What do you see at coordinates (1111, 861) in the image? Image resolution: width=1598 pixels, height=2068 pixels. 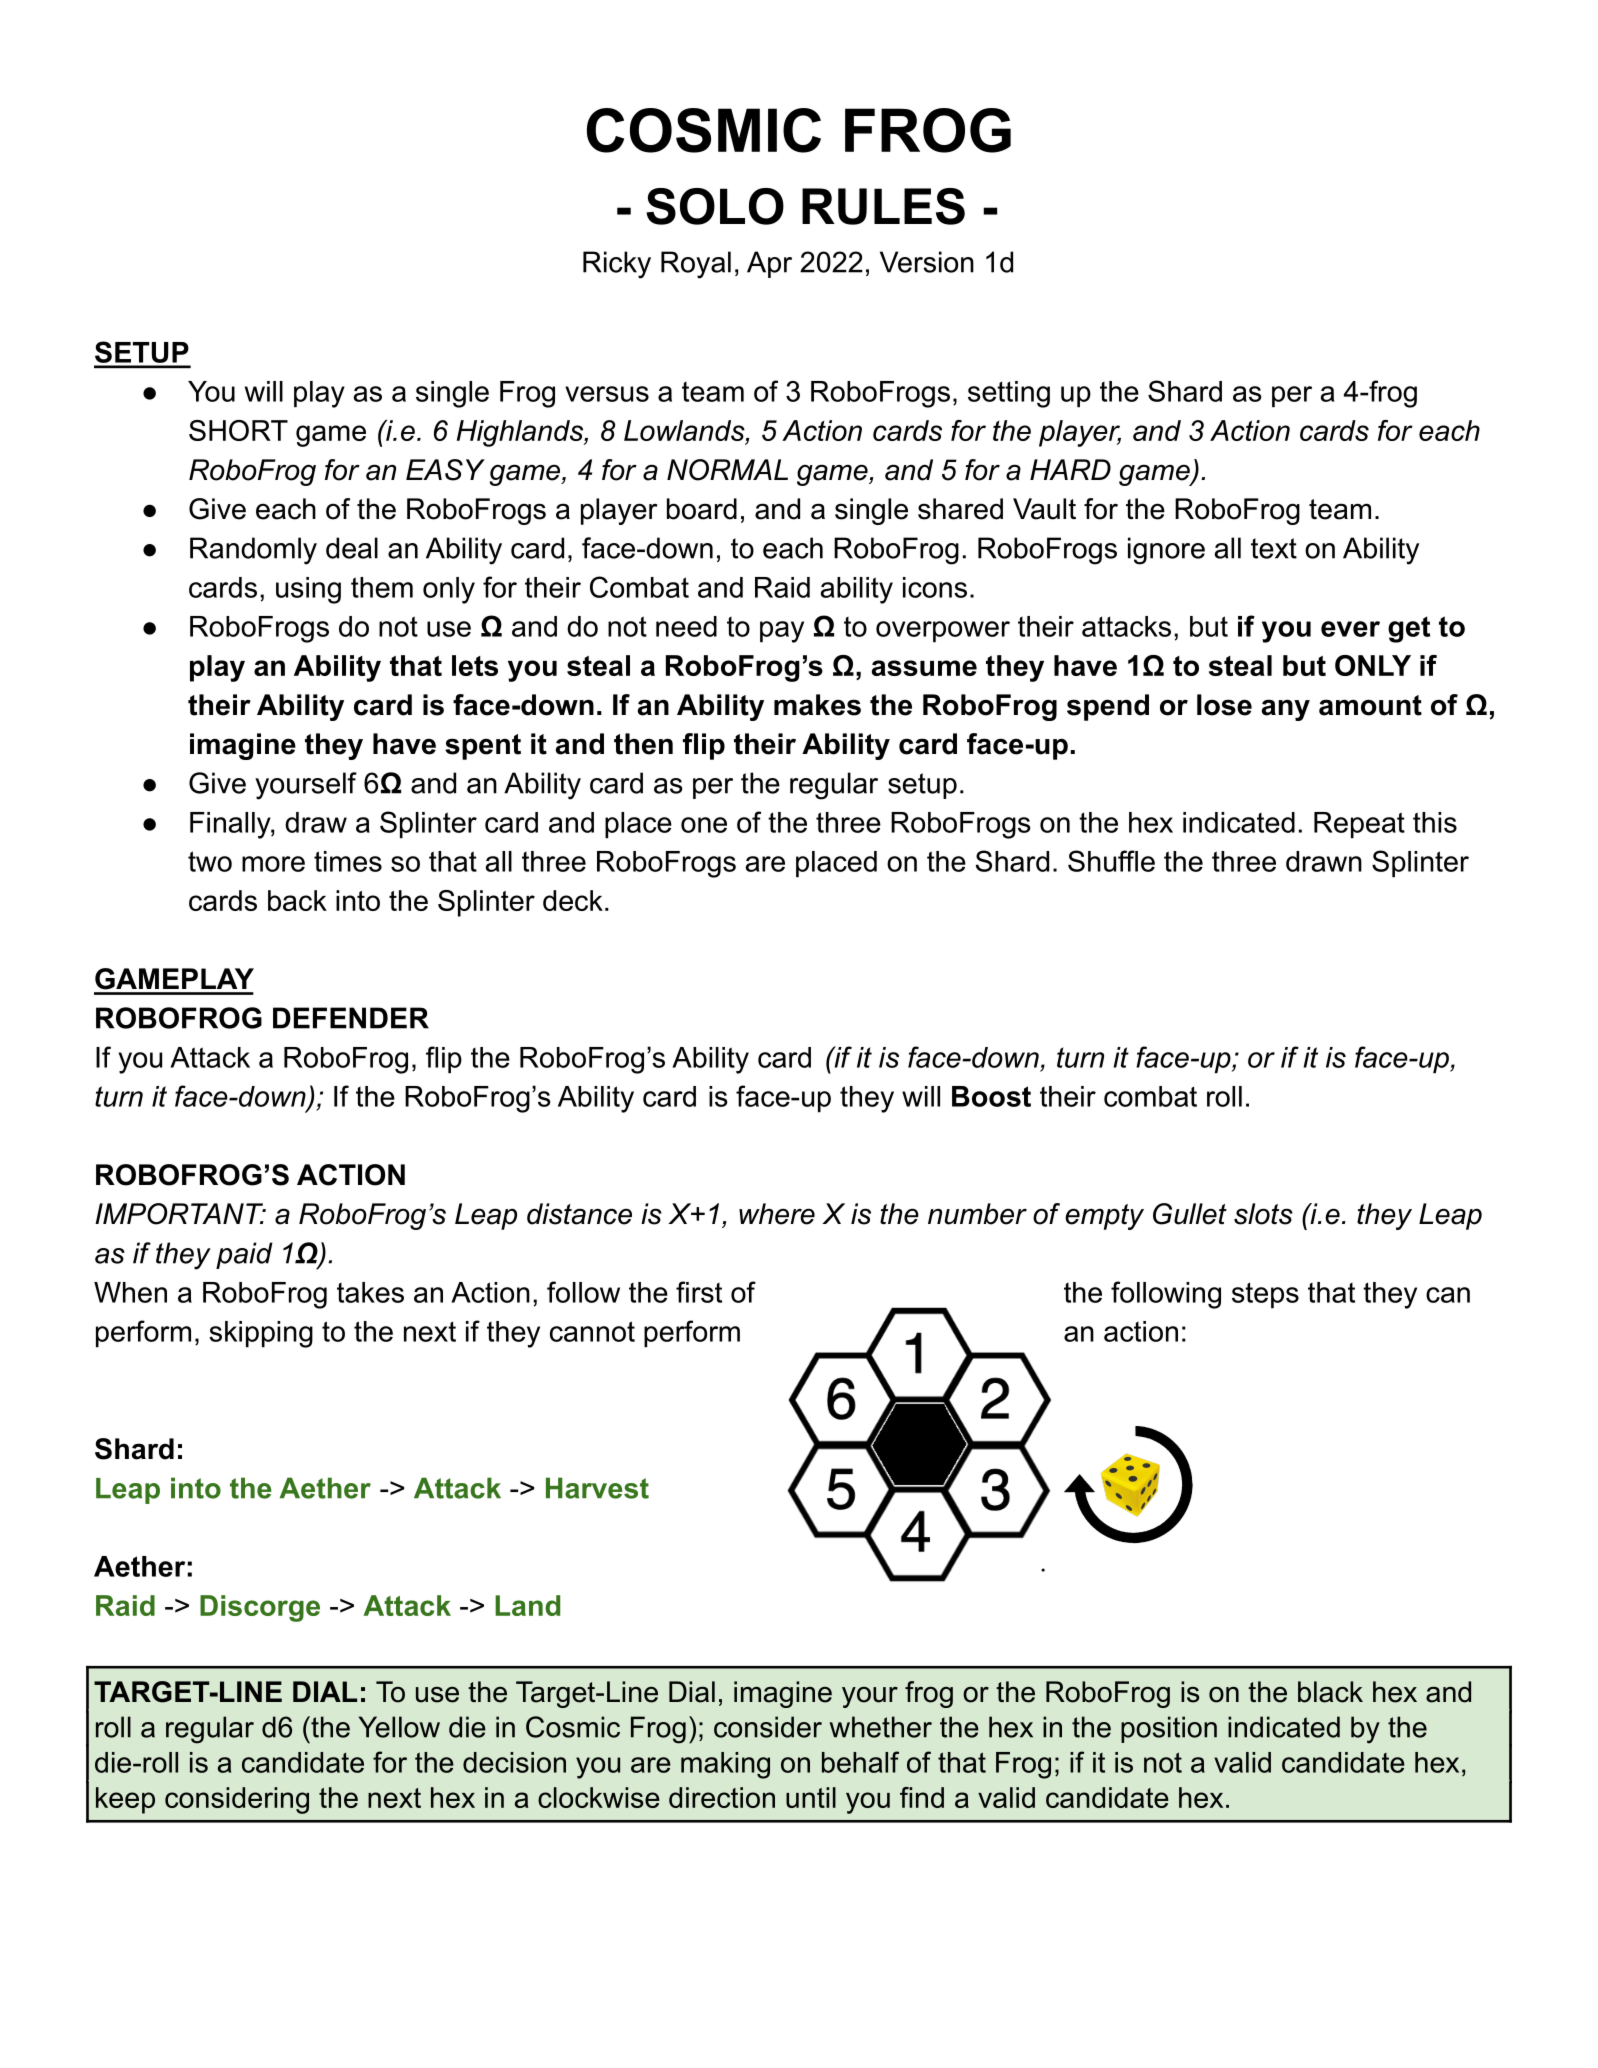 I see `Shuffle` at bounding box center [1111, 861].
